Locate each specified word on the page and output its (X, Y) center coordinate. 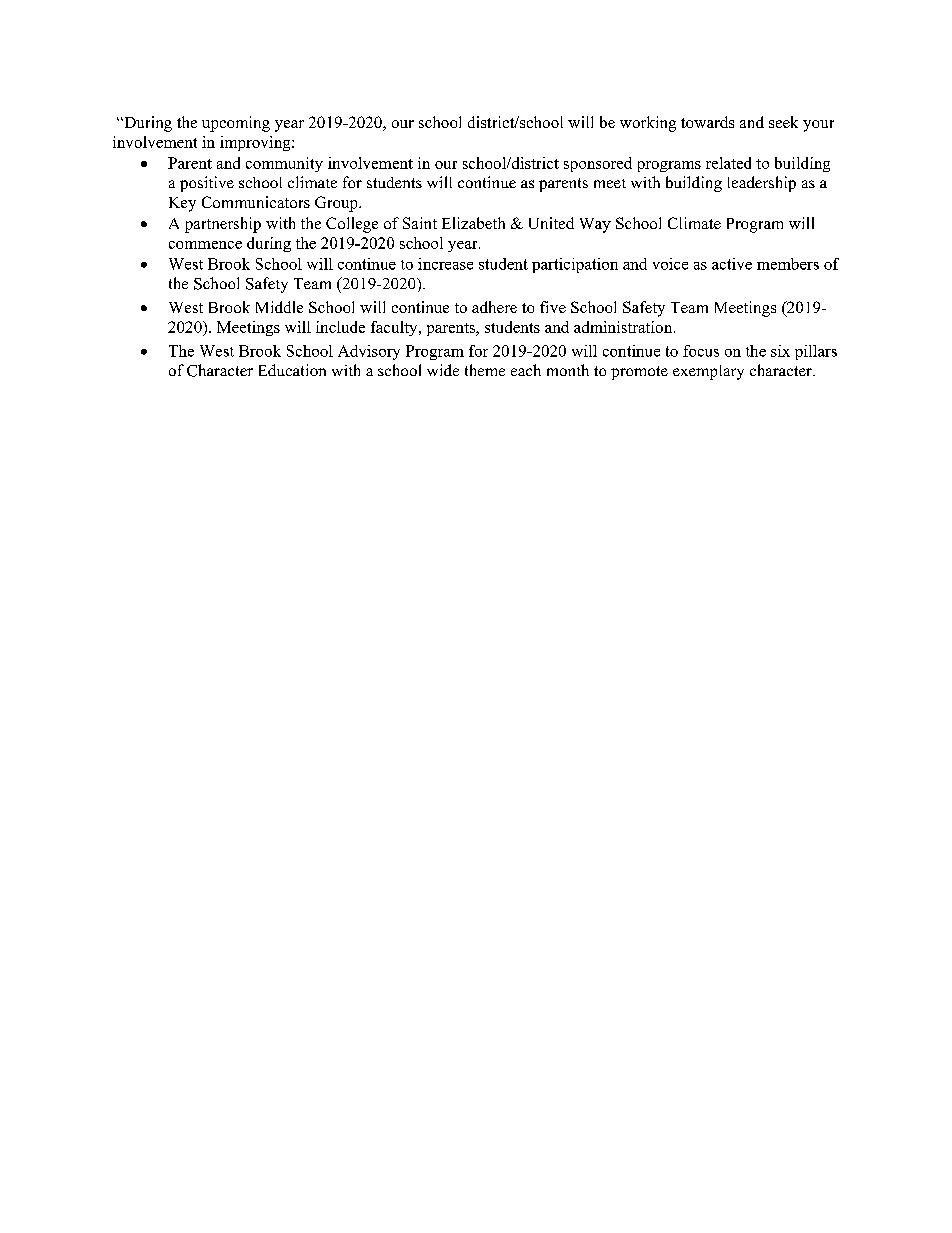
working (648, 124)
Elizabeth (473, 223)
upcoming (236, 124)
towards (707, 122)
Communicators (256, 202)
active (732, 264)
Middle (279, 307)
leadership (762, 184)
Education (292, 370)
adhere (494, 307)
